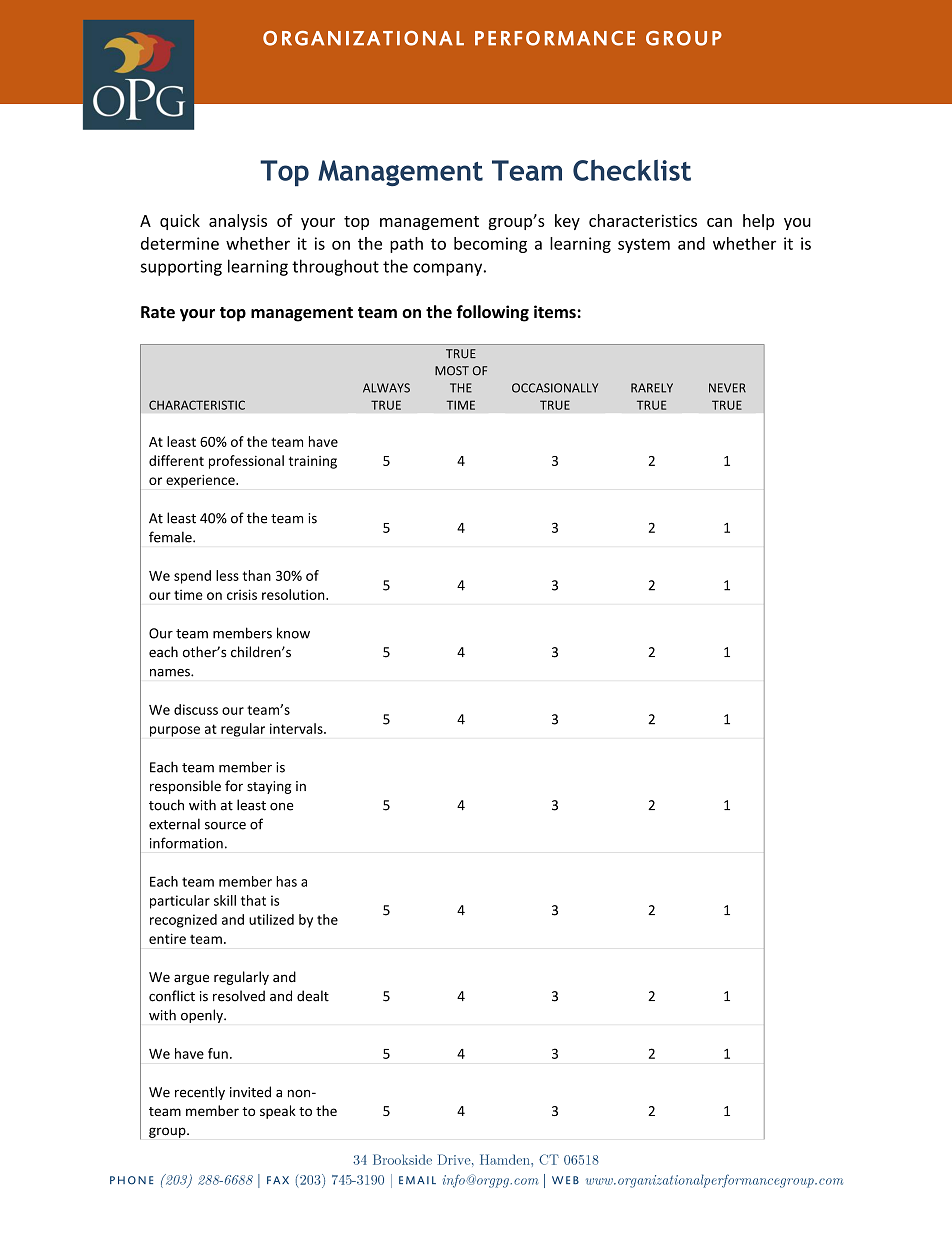 The width and height of the page is (952, 1233). What do you see at coordinates (313, 462) in the page?
I see `training` at bounding box center [313, 462].
